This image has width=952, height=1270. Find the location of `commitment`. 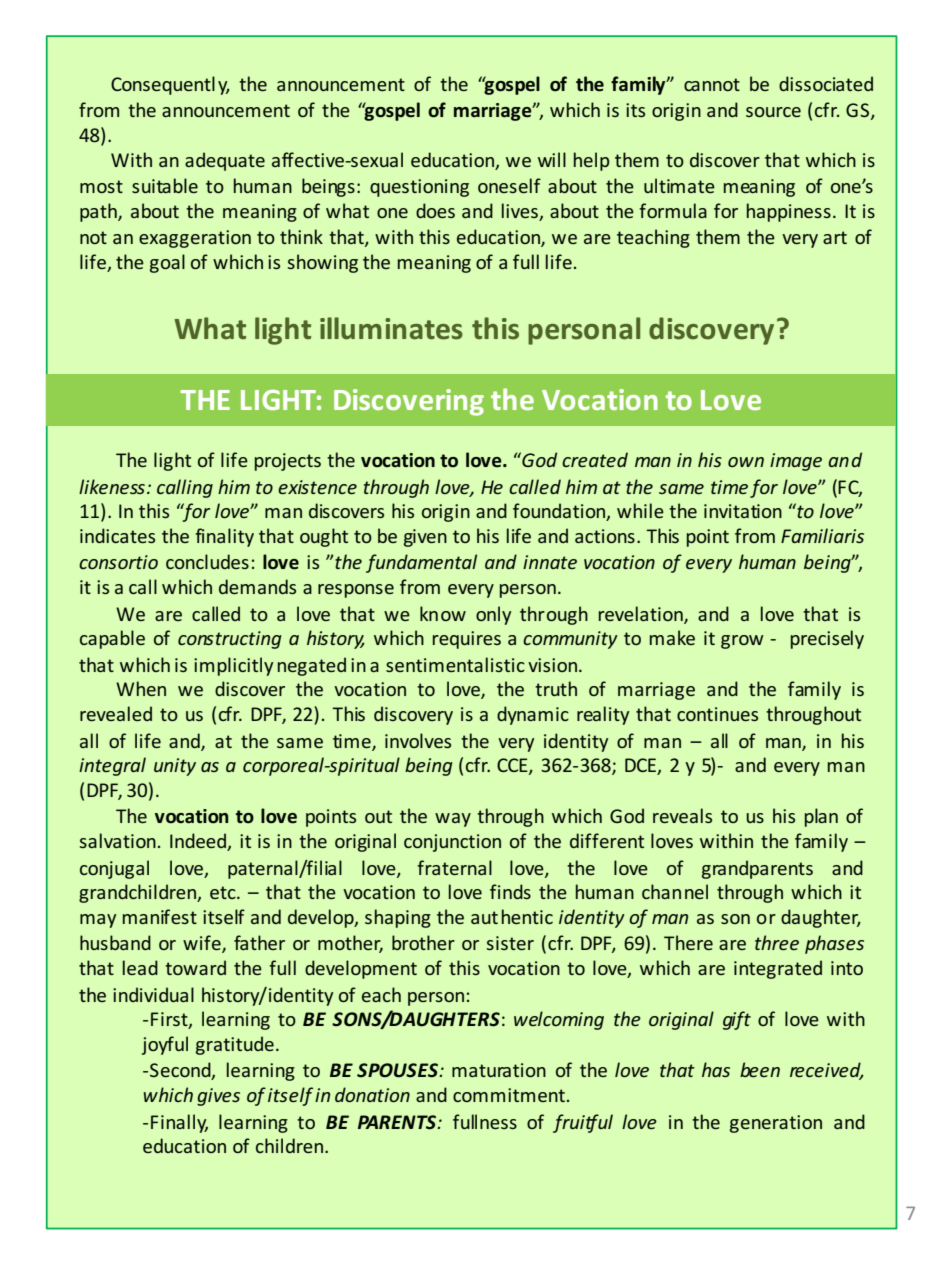

commitment is located at coordinates (509, 1095).
